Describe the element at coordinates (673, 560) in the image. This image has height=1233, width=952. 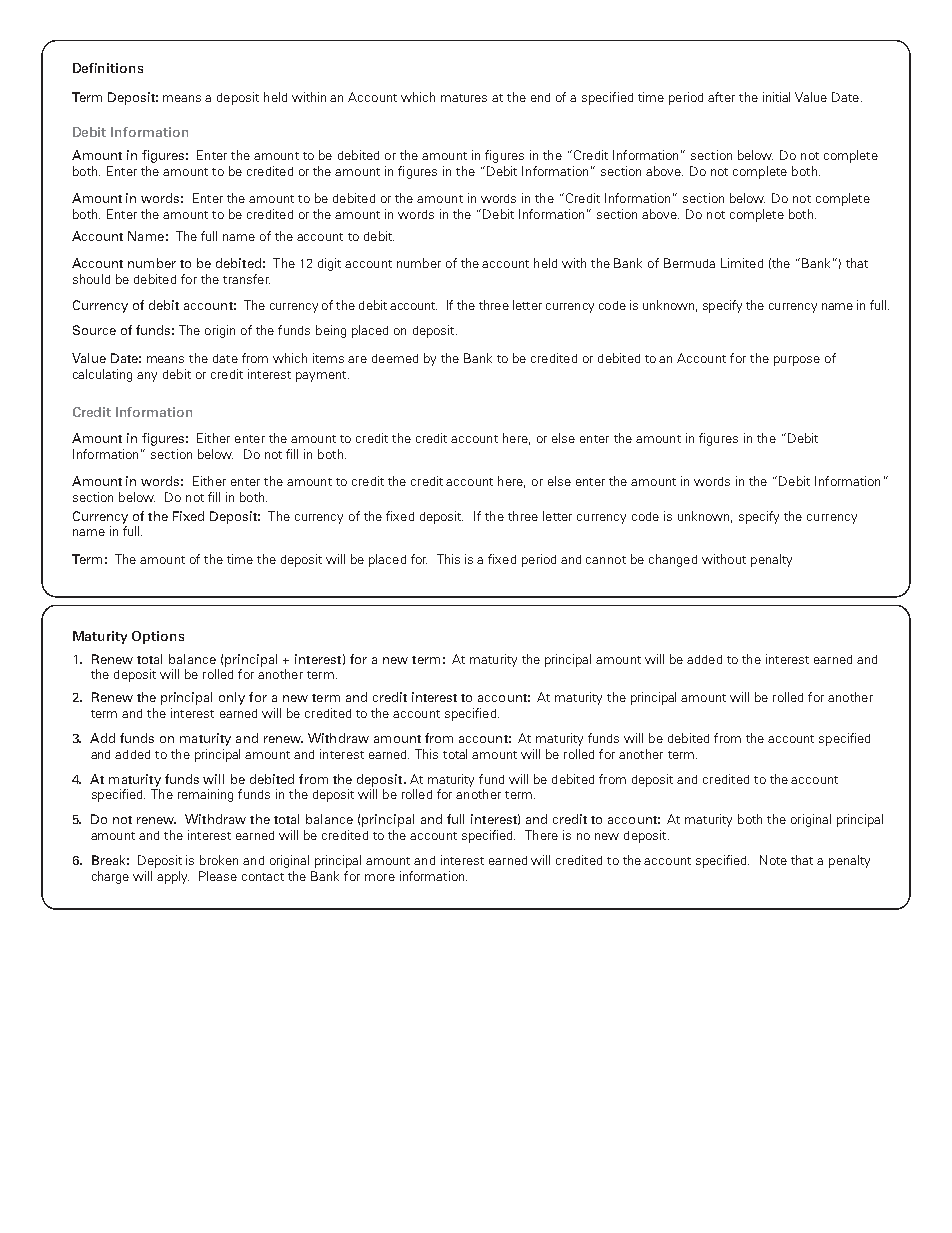
I see `changed` at that location.
